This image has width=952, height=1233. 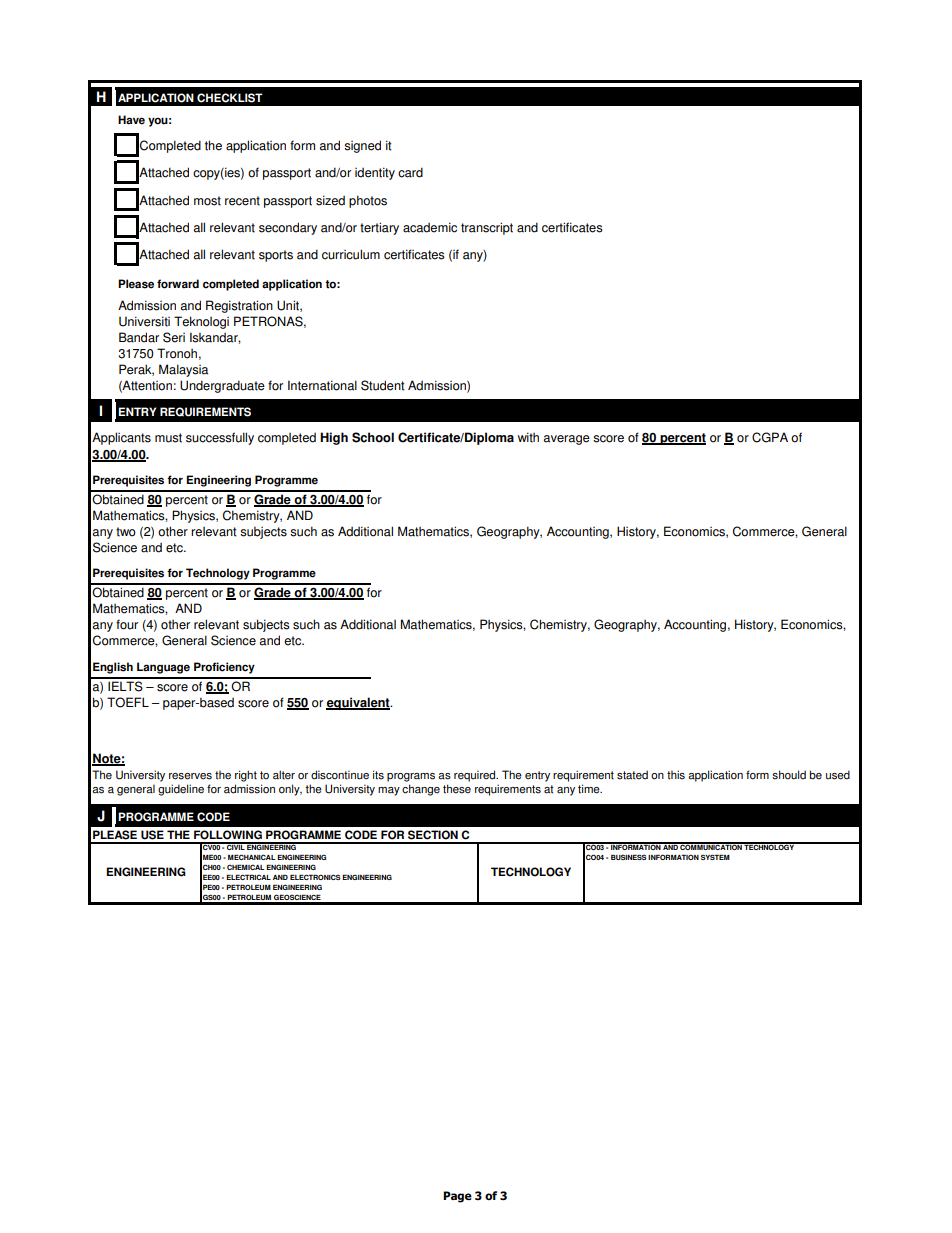 I want to click on Page, so click(x=457, y=1197).
